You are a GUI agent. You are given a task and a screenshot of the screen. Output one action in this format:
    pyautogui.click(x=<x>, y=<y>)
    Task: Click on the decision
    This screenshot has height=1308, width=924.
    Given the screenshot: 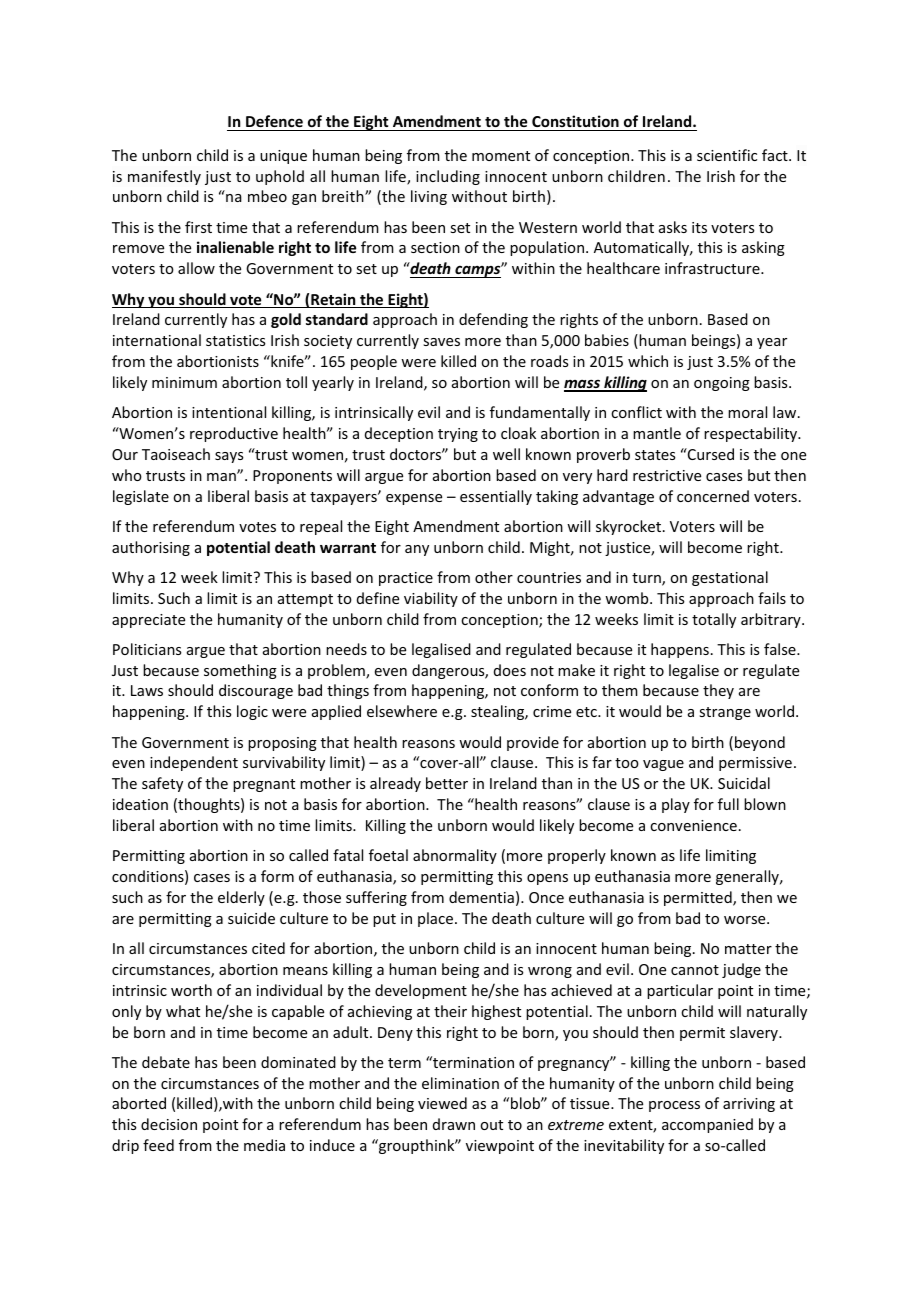 What is the action you would take?
    pyautogui.click(x=169, y=1124)
